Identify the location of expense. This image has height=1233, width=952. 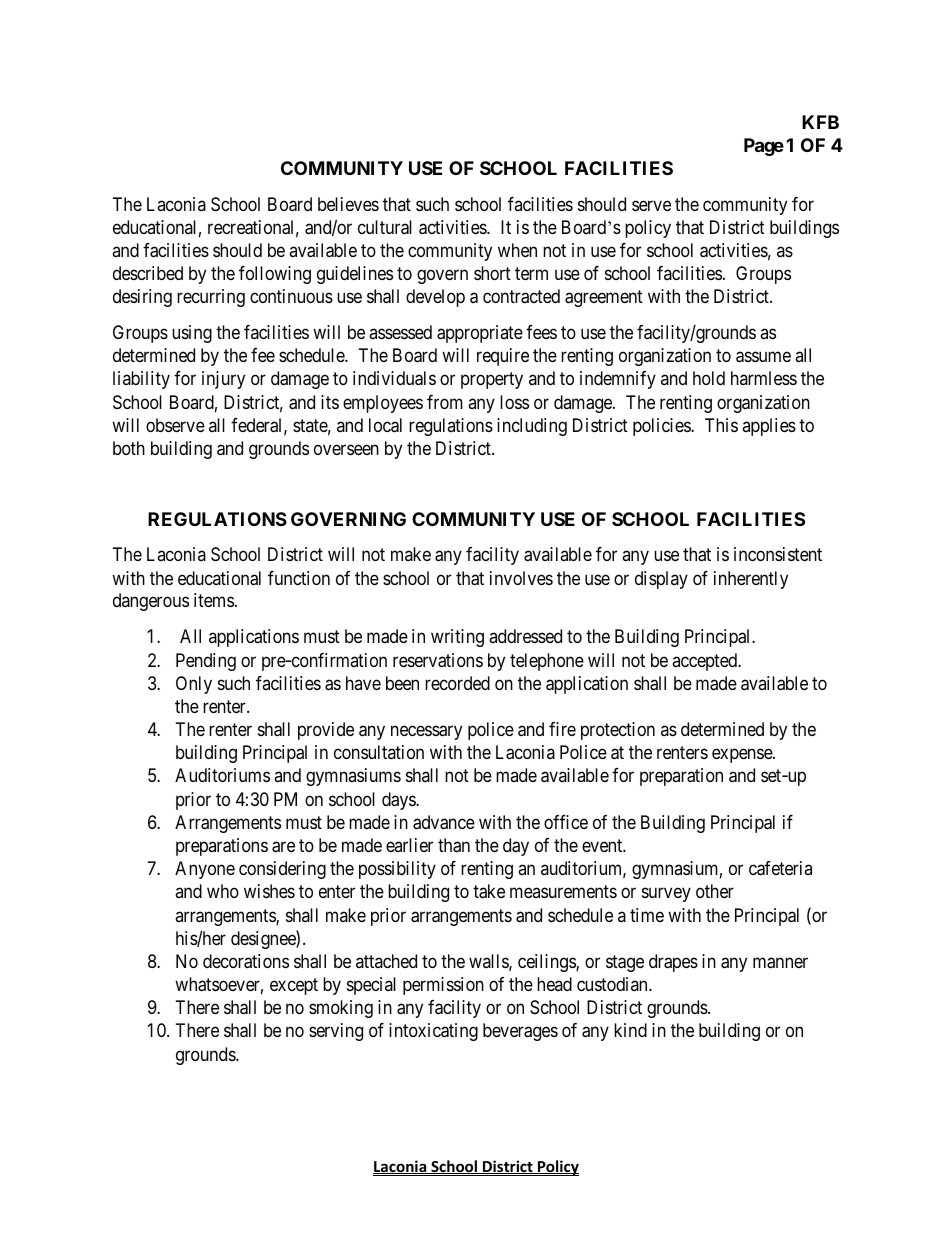
(743, 756).
